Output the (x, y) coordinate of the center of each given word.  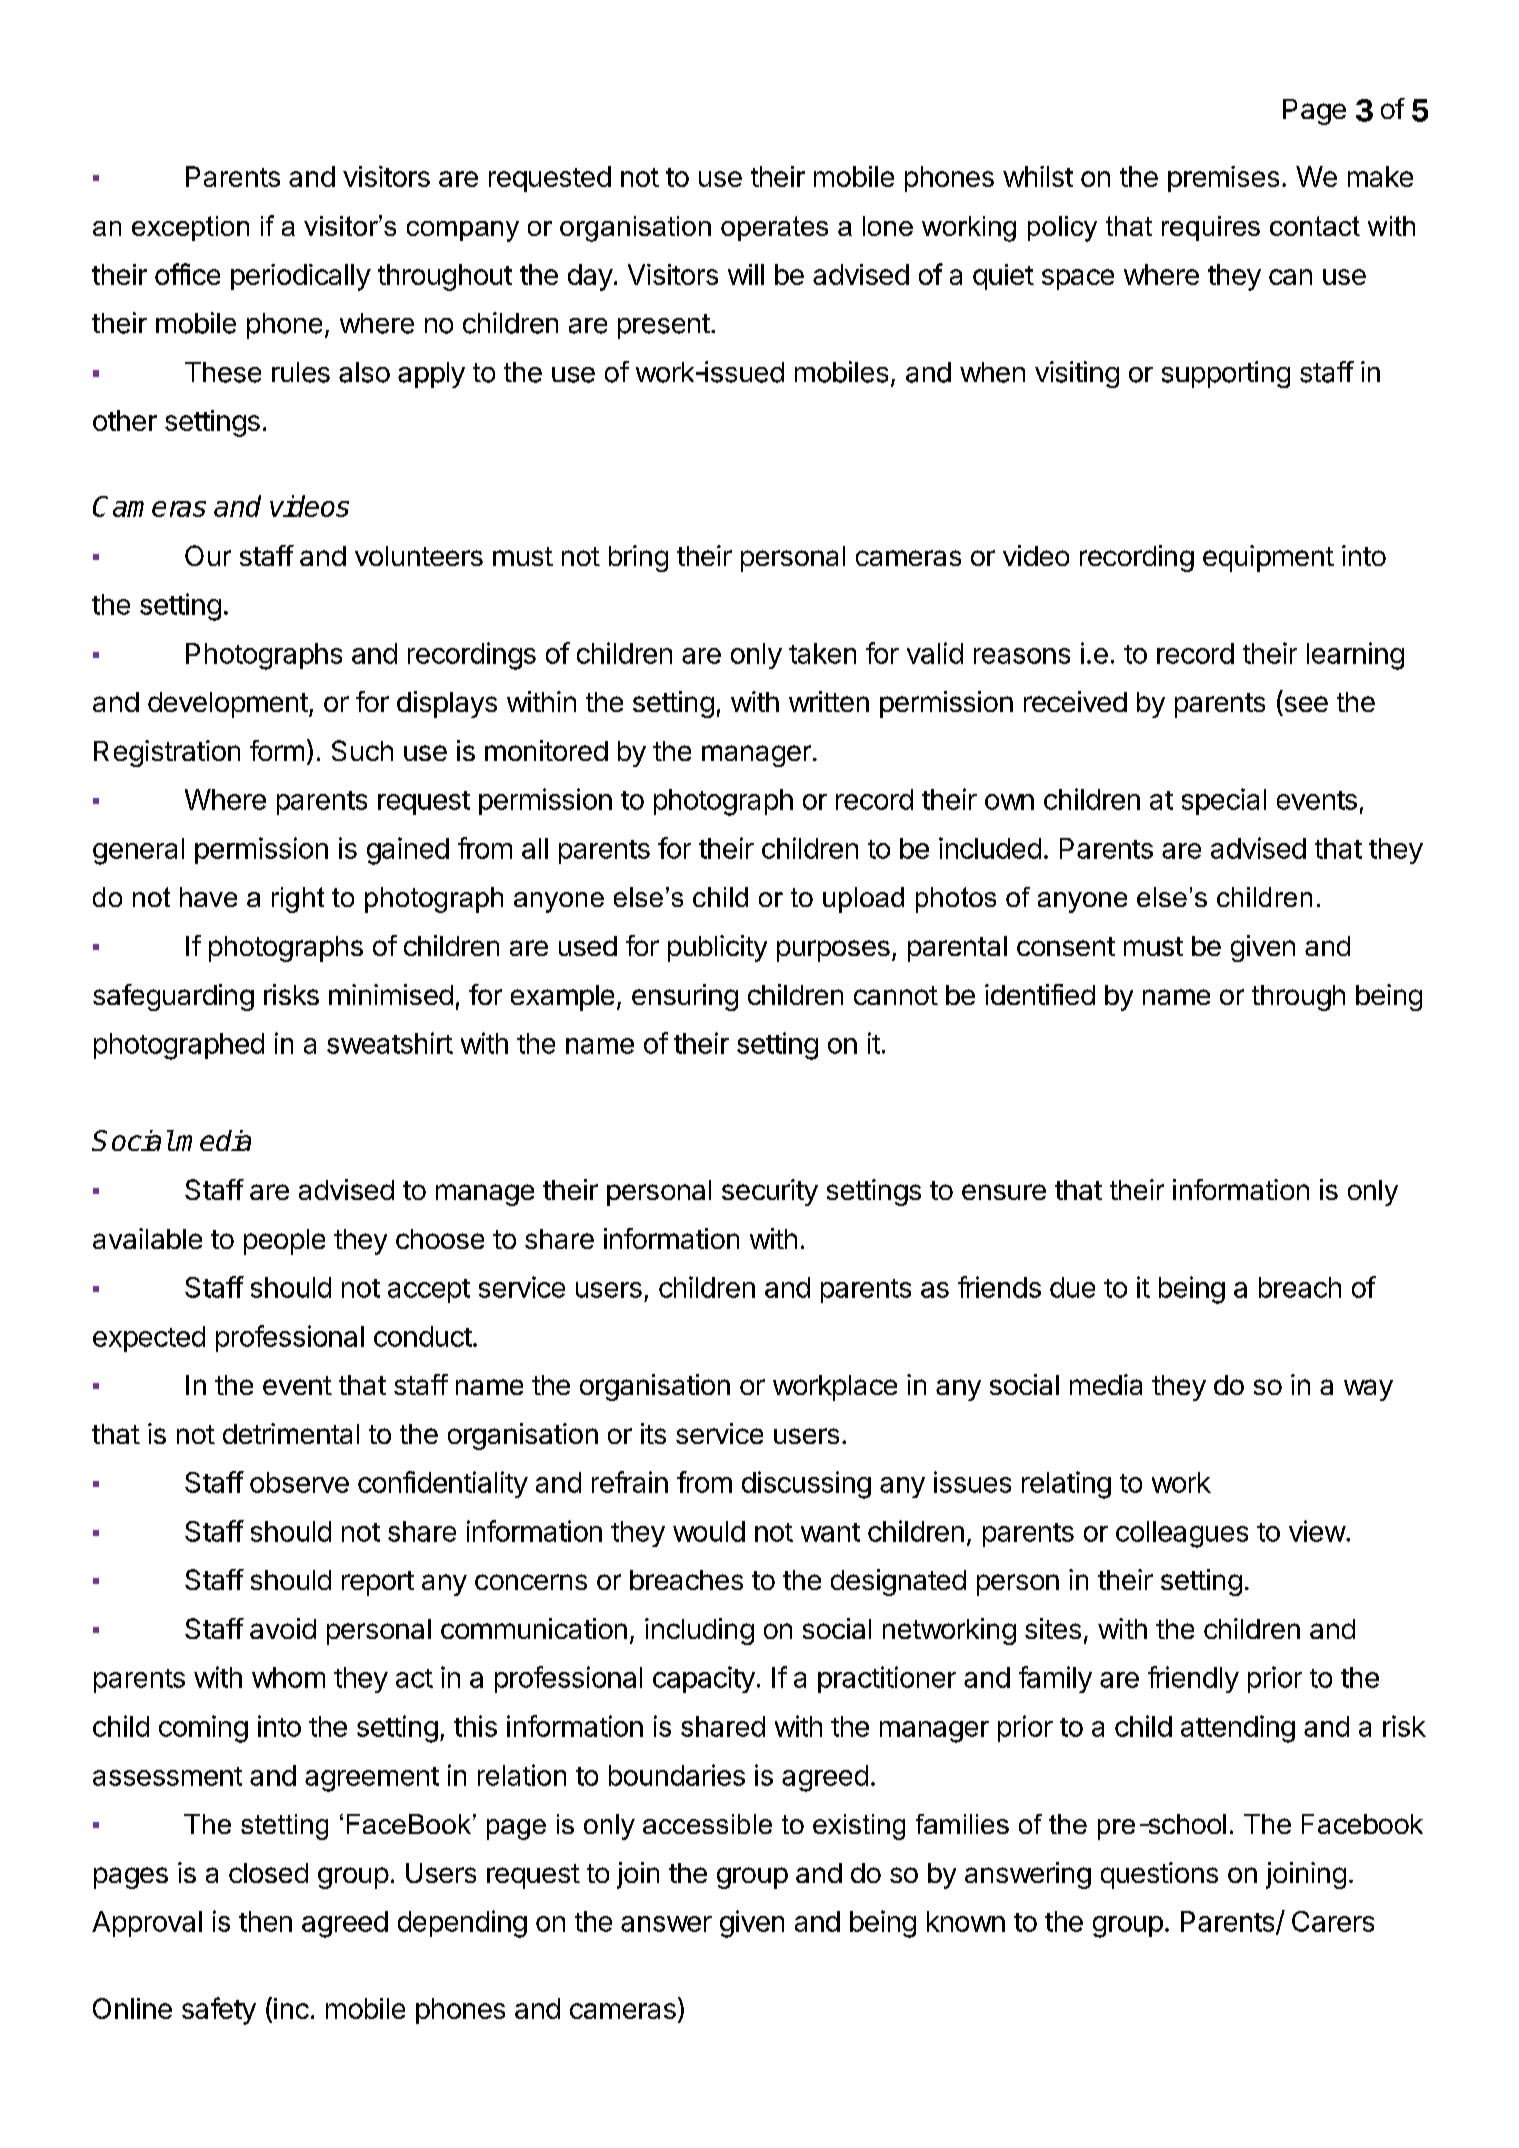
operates (774, 228)
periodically (301, 277)
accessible (707, 1824)
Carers (1333, 1921)
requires (1211, 228)
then (265, 1921)
